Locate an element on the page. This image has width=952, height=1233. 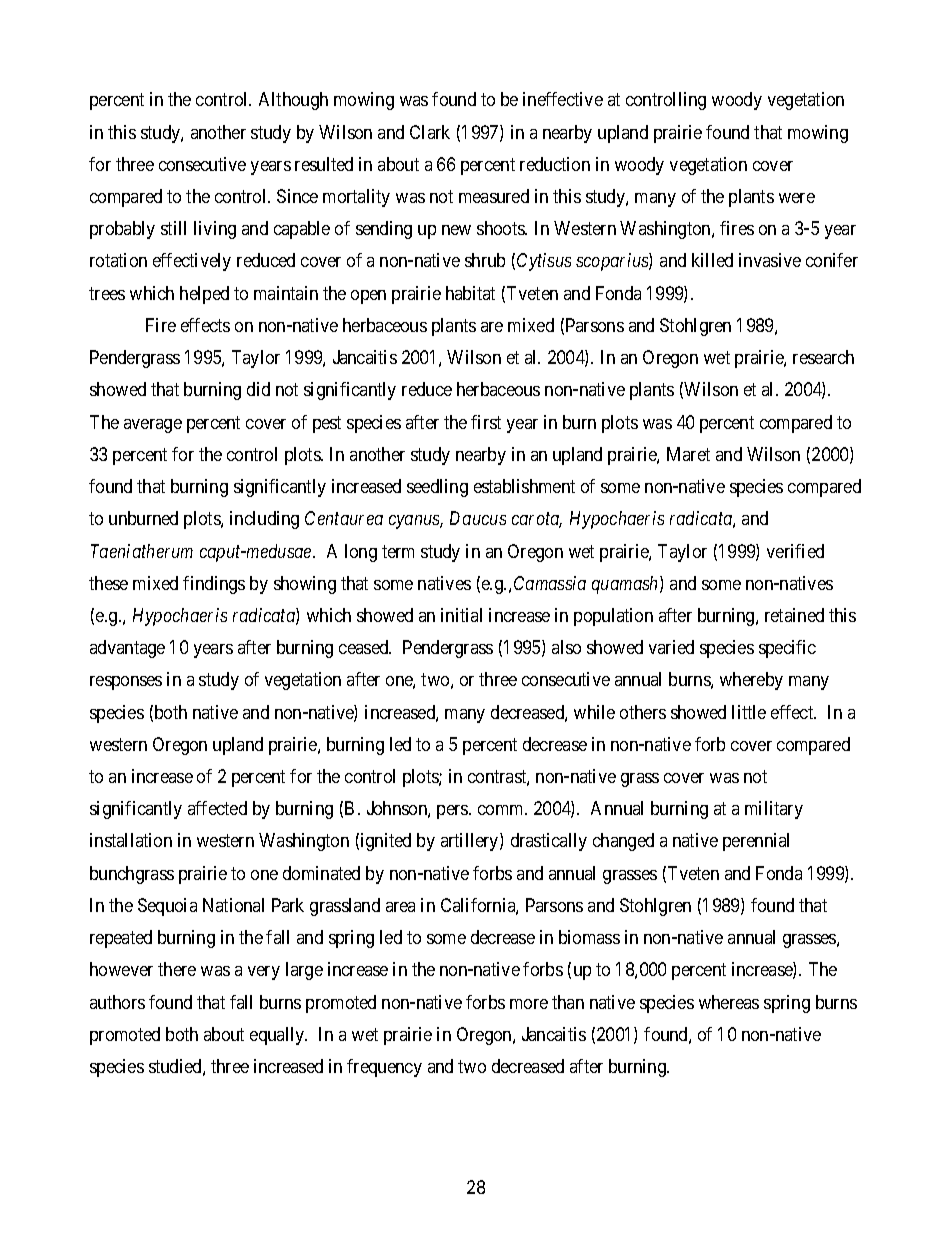
Although is located at coordinates (293, 101).
